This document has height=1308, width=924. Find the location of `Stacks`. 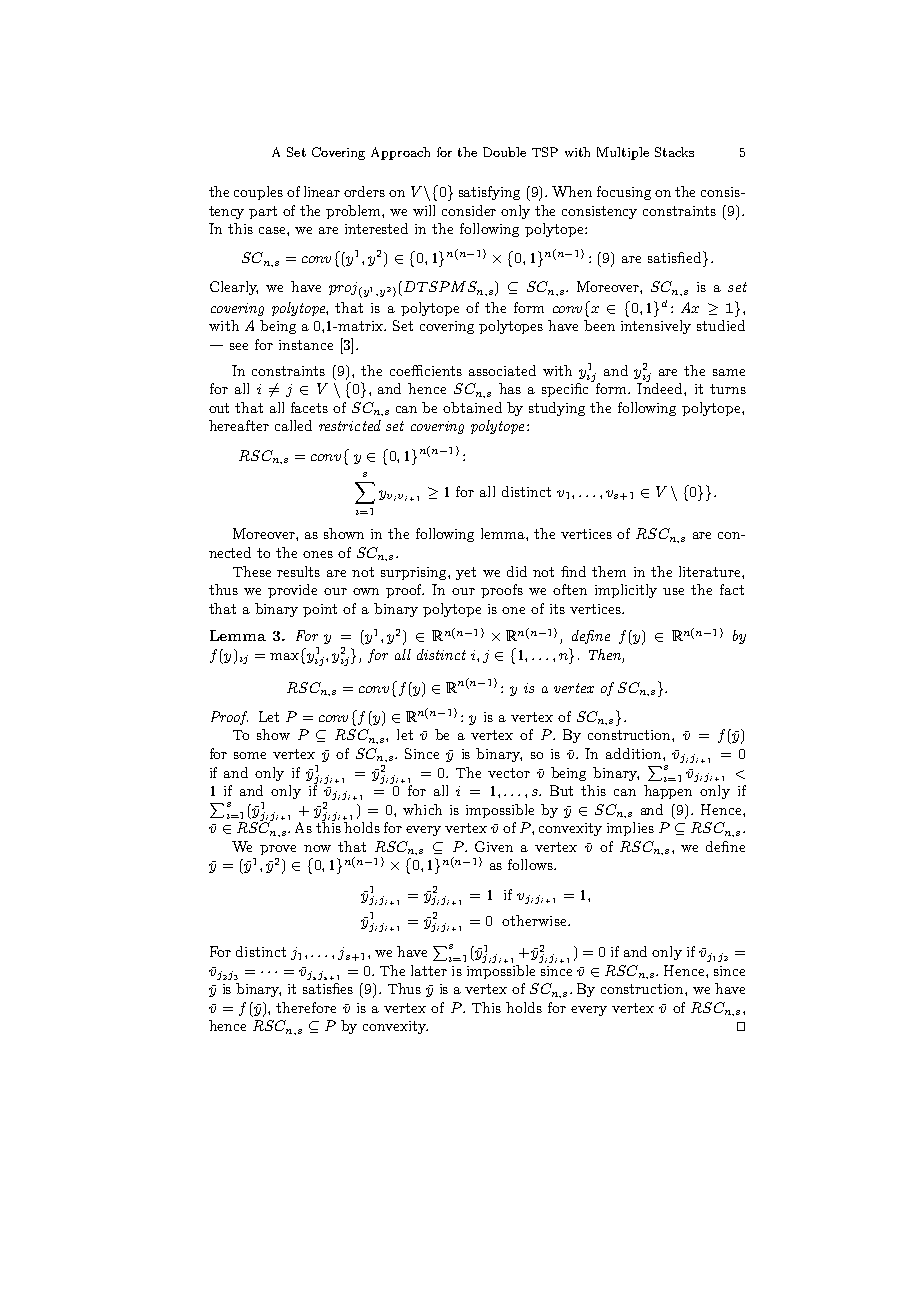

Stacks is located at coordinates (674, 152).
